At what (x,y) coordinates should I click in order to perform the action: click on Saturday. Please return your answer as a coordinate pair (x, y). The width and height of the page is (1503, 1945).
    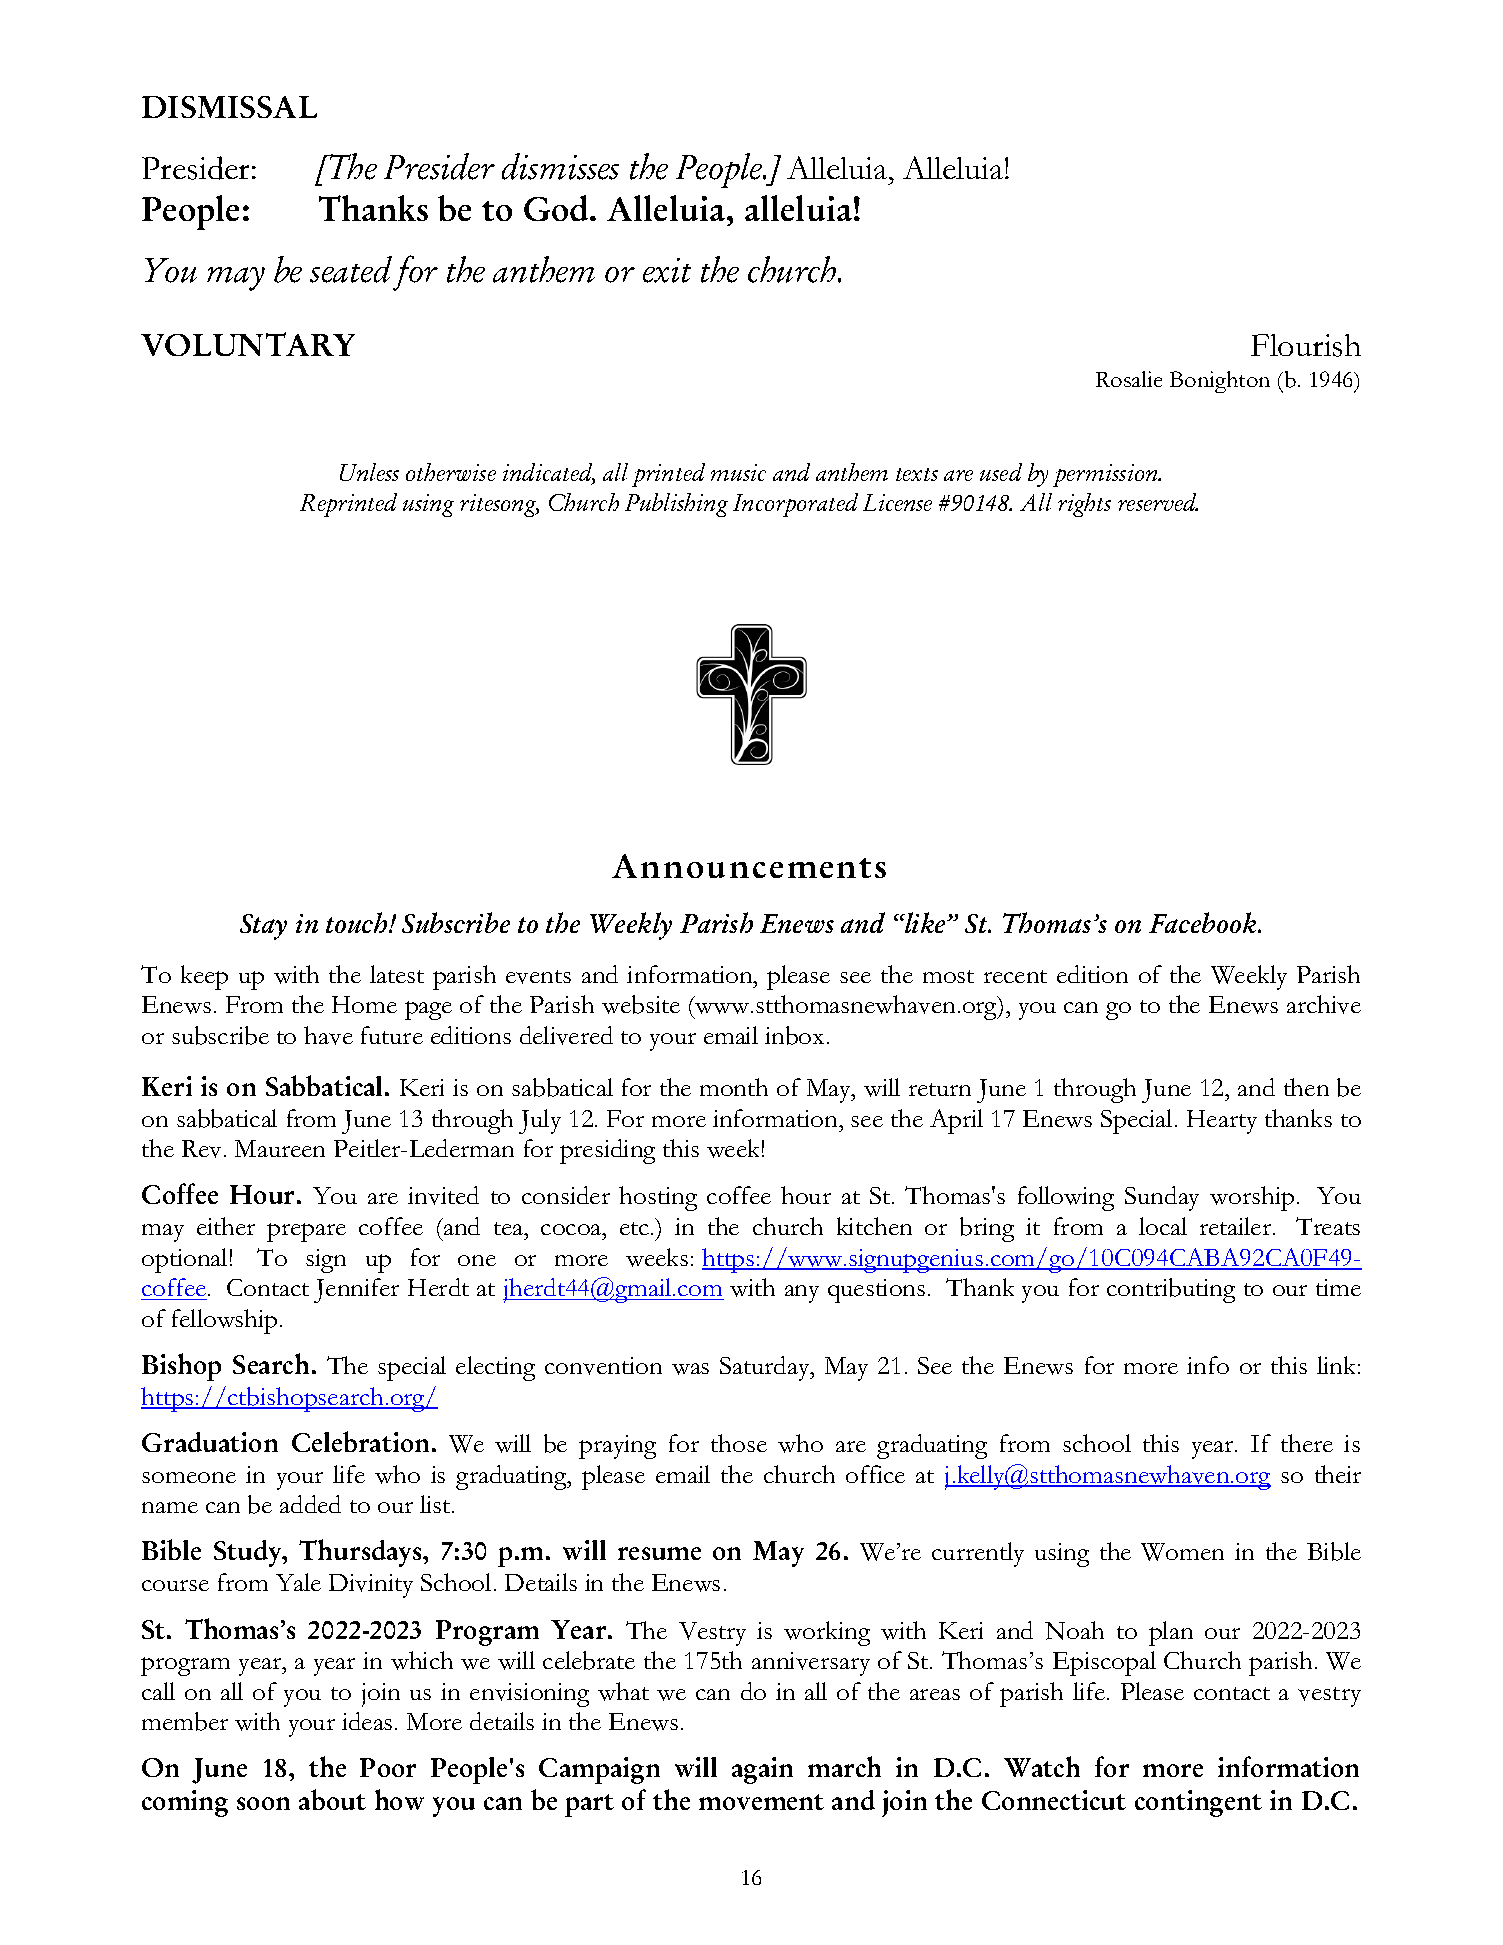
    Looking at the image, I should click on (766, 1368).
